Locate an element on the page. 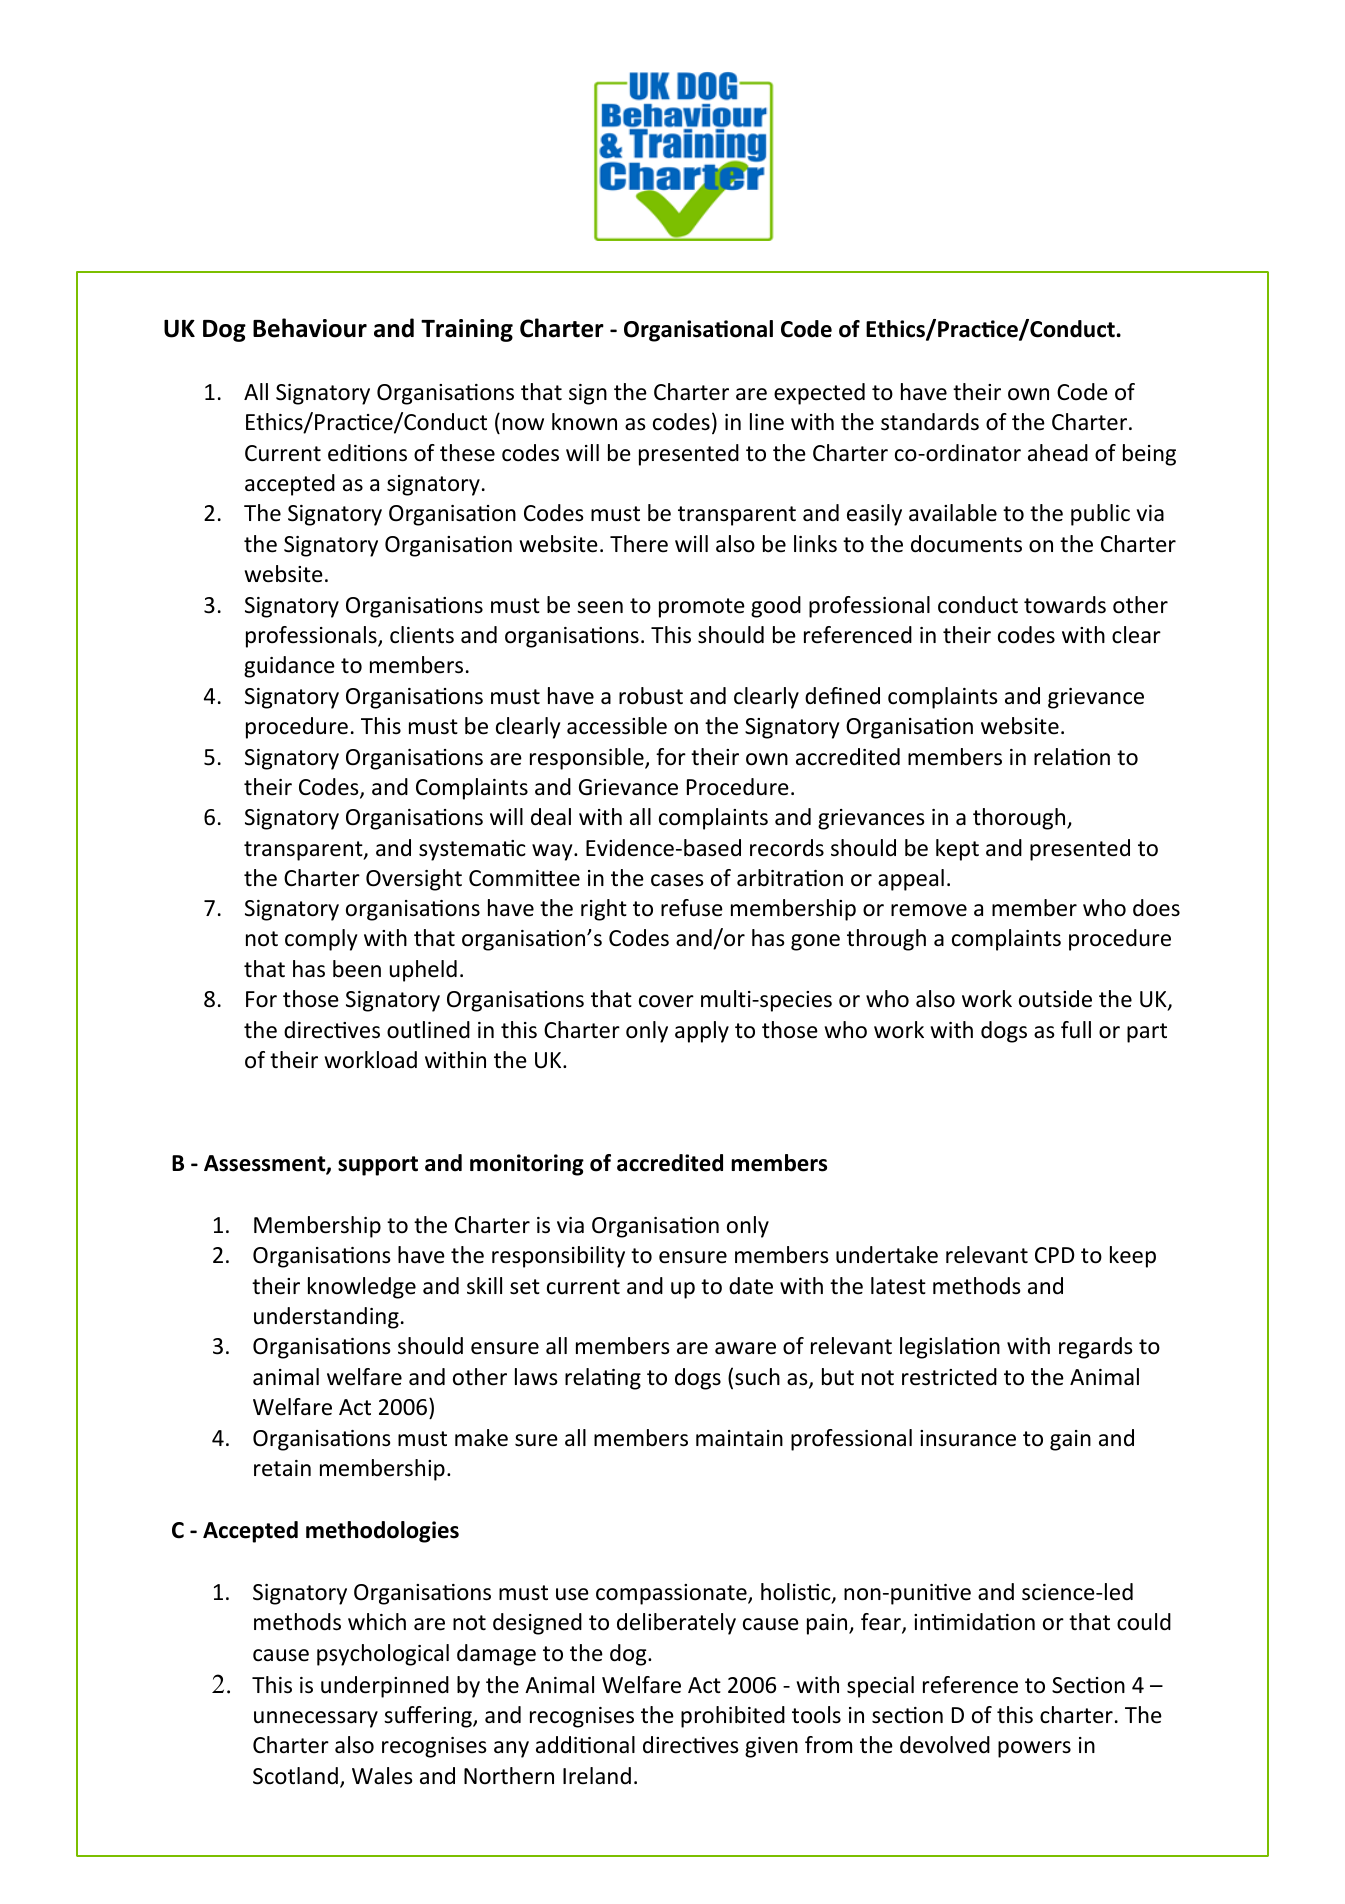 Image resolution: width=1345 pixels, height=1904 pixels. expected is located at coordinates (819, 394).
